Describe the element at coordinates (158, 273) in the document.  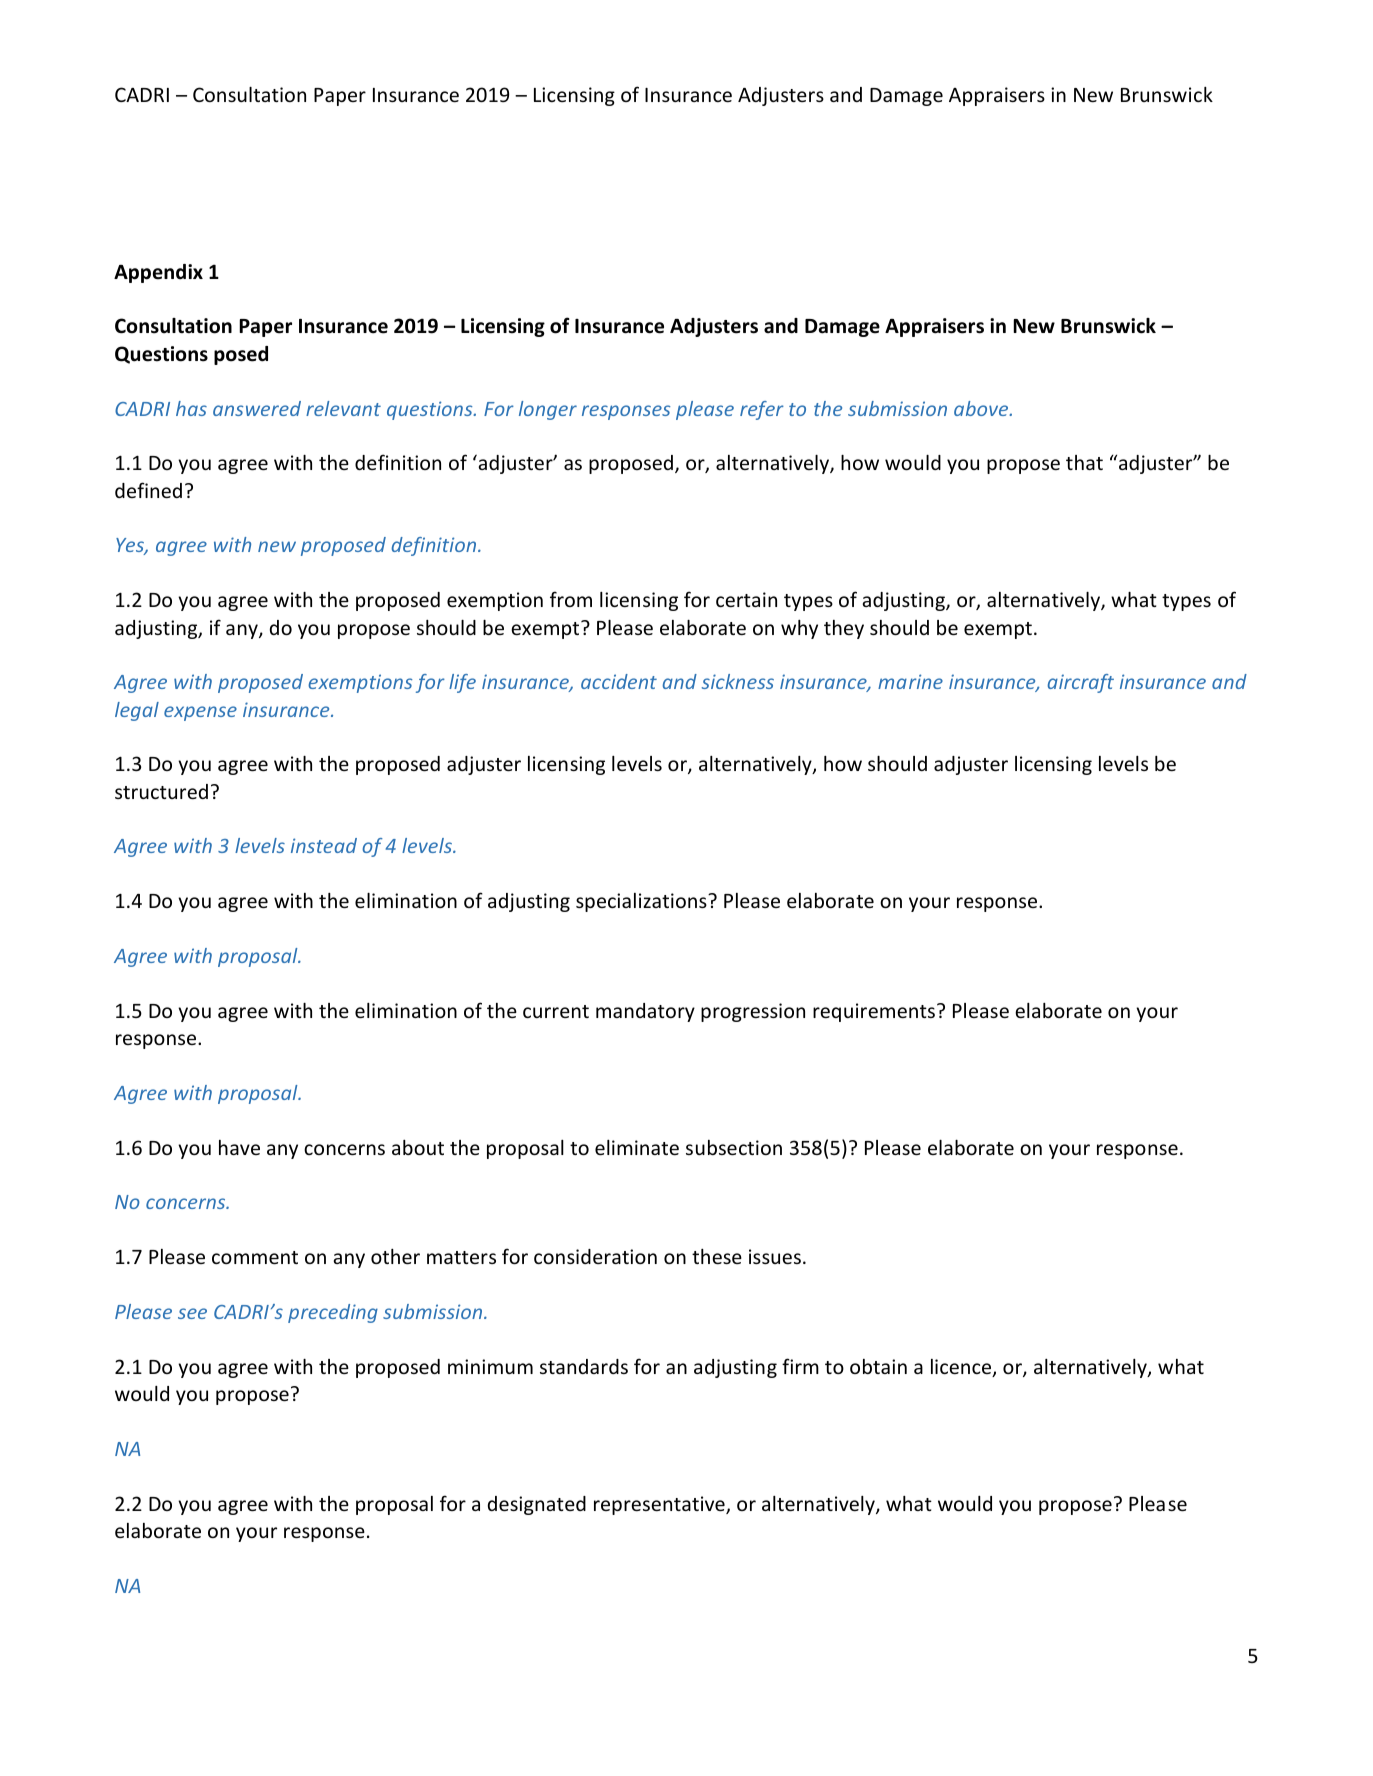
I see `Appendix` at that location.
